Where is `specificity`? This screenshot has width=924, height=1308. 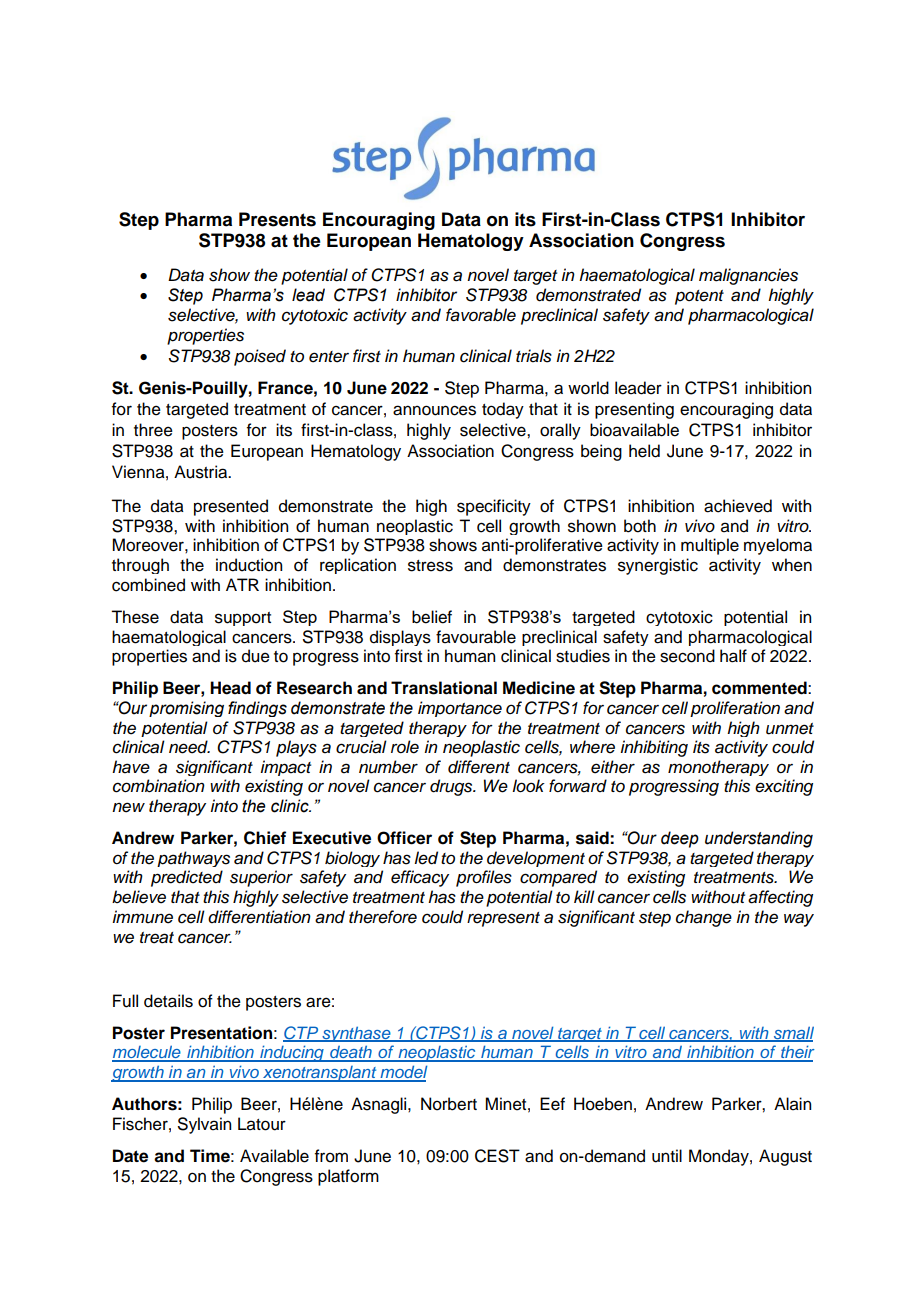
specificity is located at coordinates (494, 507).
